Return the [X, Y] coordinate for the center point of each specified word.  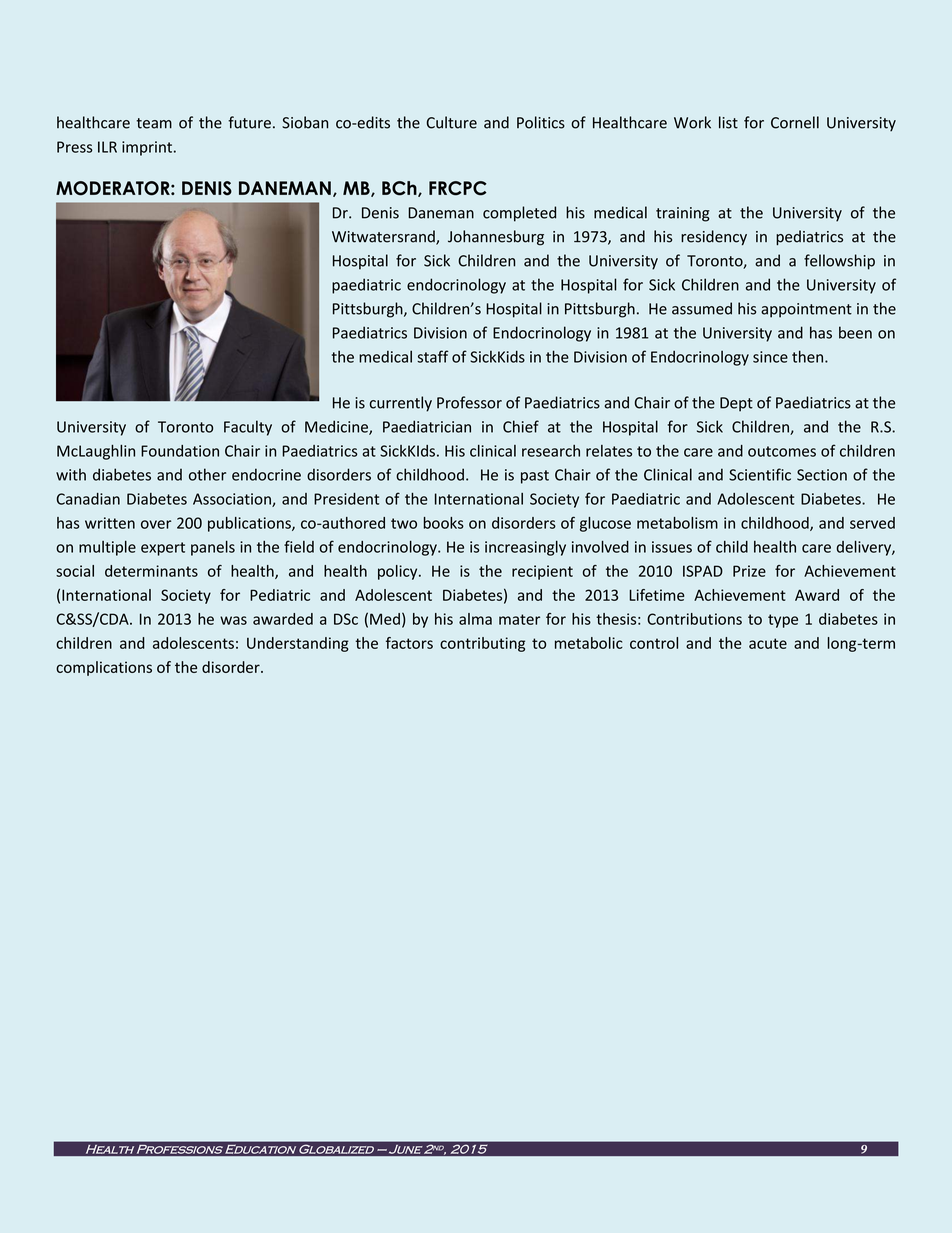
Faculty [248, 428]
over [156, 524]
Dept [736, 404]
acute [768, 643]
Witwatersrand [384, 237]
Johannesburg [496, 238]
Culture [452, 122]
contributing [482, 644]
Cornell [795, 122]
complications [104, 668]
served [872, 523]
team [154, 123]
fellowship [839, 262]
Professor [469, 402]
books [443, 523]
